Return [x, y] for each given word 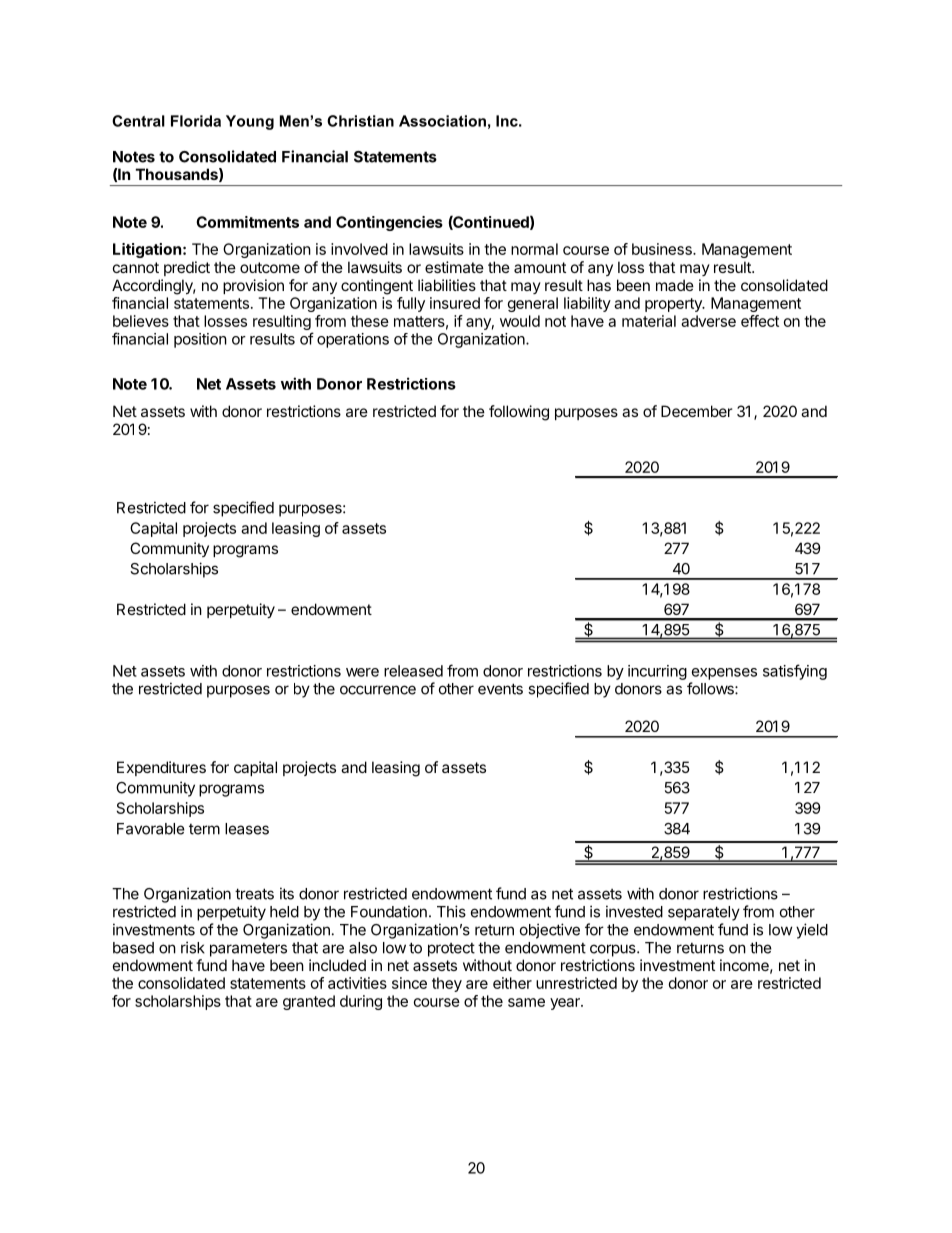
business [663, 249]
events [500, 689]
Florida [196, 121]
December [696, 411]
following [519, 413]
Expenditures [161, 768]
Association [442, 121]
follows [711, 688]
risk [193, 947]
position [200, 340]
